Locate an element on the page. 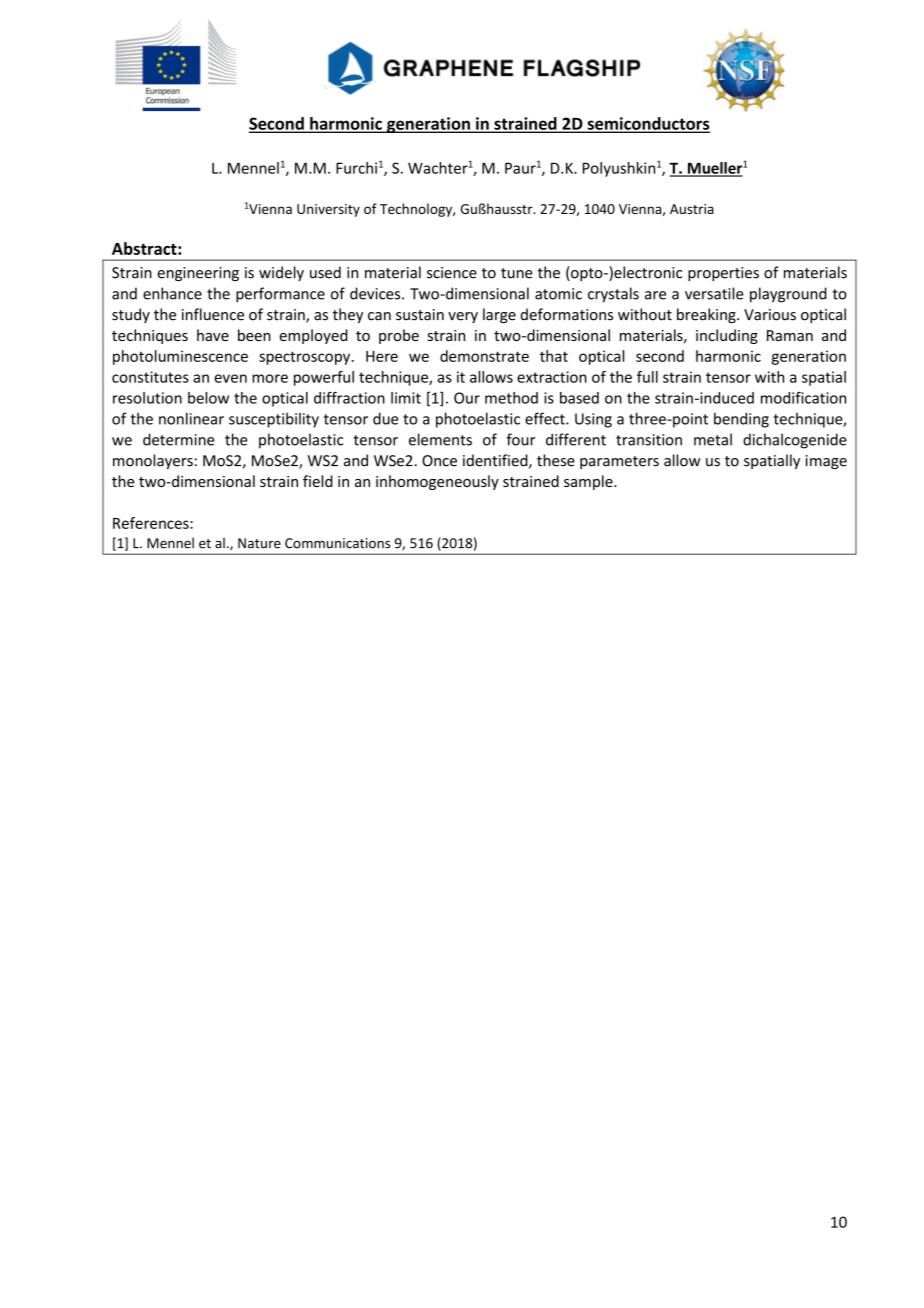  Communications is located at coordinates (337, 543).
